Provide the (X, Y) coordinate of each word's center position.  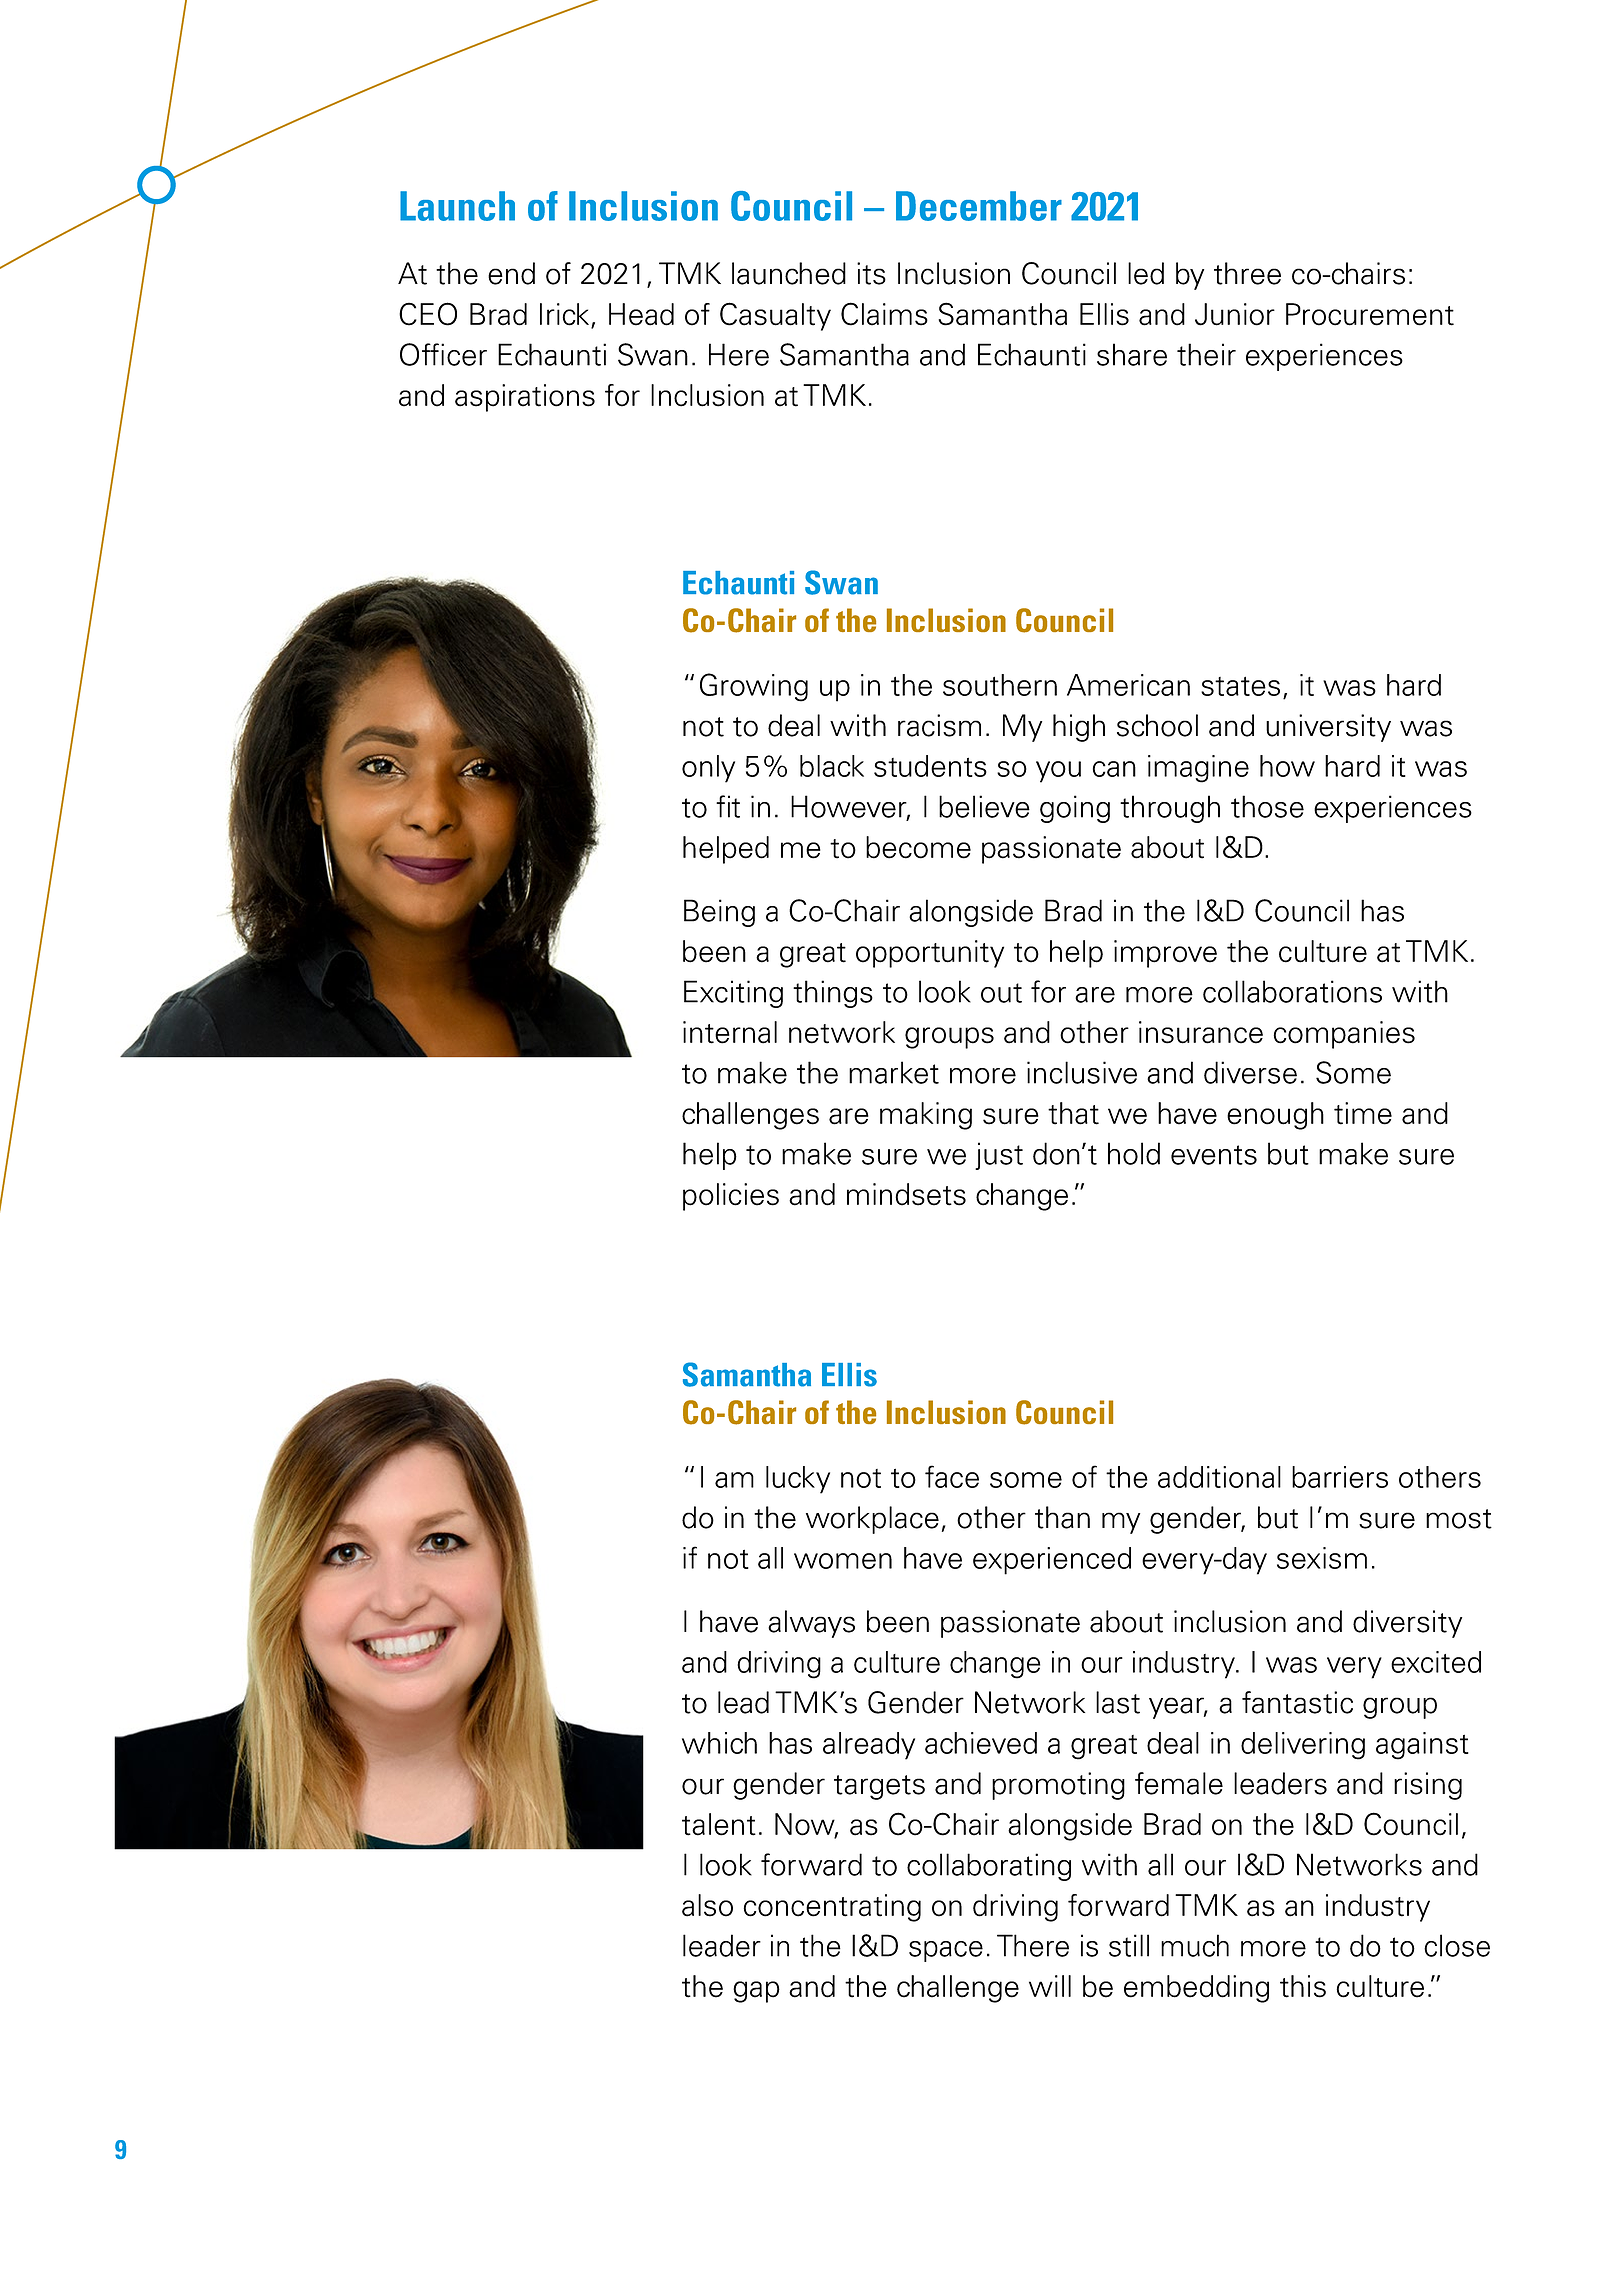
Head (641, 314)
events (1214, 1155)
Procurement (1370, 314)
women (843, 1561)
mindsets (906, 1194)
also (707, 1905)
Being (719, 913)
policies (731, 1197)
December (979, 206)
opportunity (930, 954)
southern (1000, 685)
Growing (754, 687)
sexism (1322, 1558)
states (1240, 686)
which (719, 1743)
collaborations (1292, 991)
